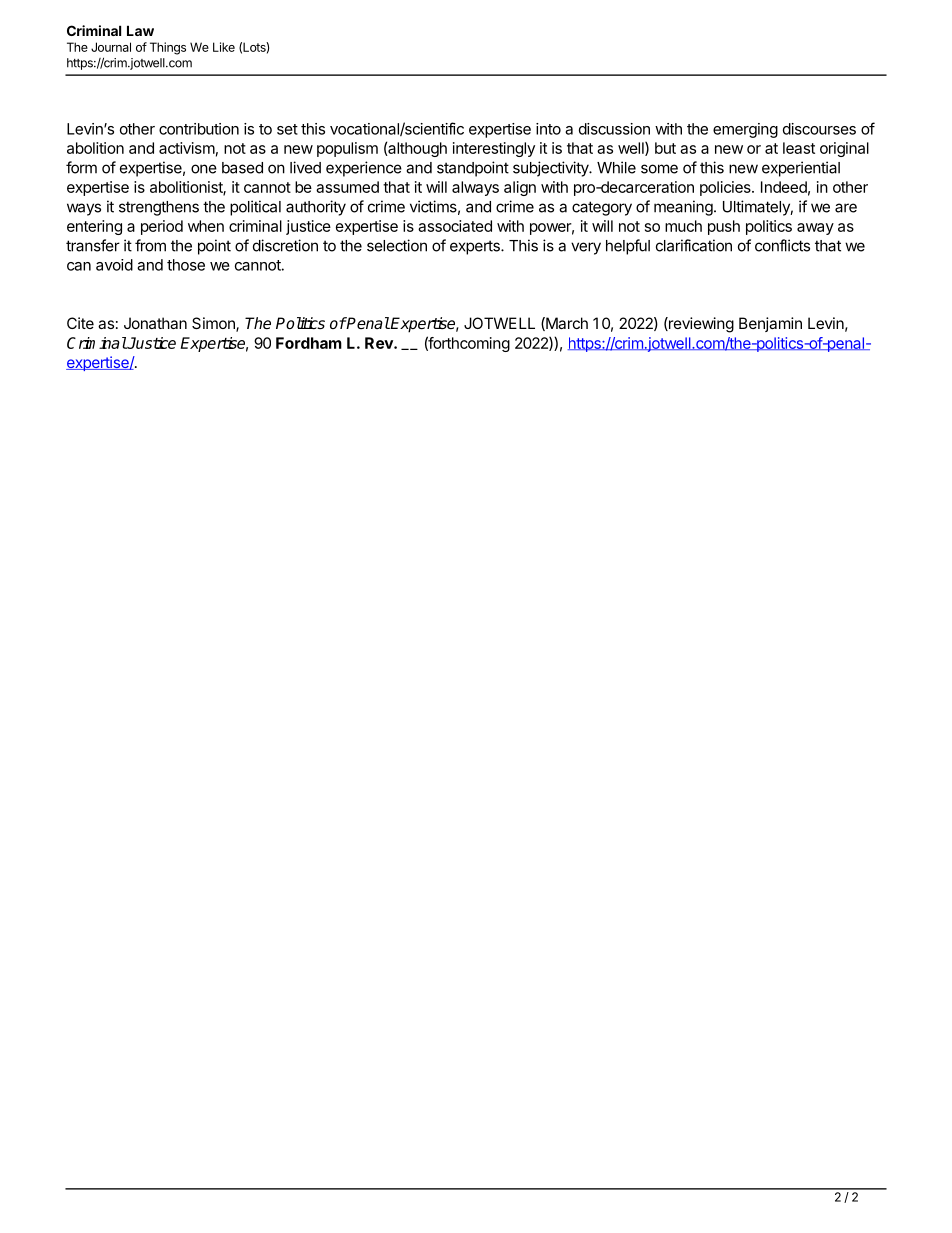 This page has height=1233, width=952. What do you see at coordinates (168, 48) in the page?
I see `Things` at bounding box center [168, 48].
